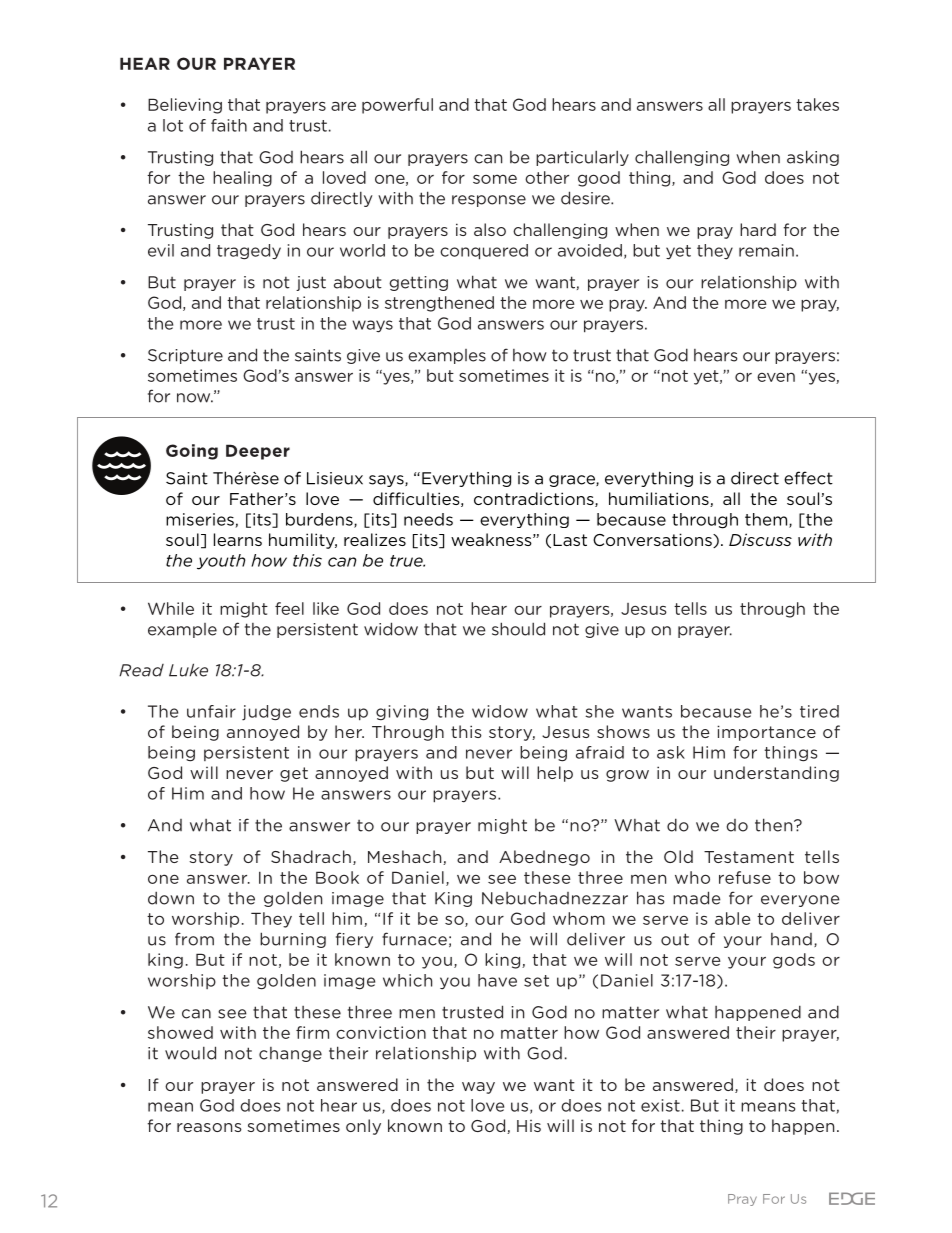  Describe the element at coordinates (171, 608) in the document. I see `While` at that location.
